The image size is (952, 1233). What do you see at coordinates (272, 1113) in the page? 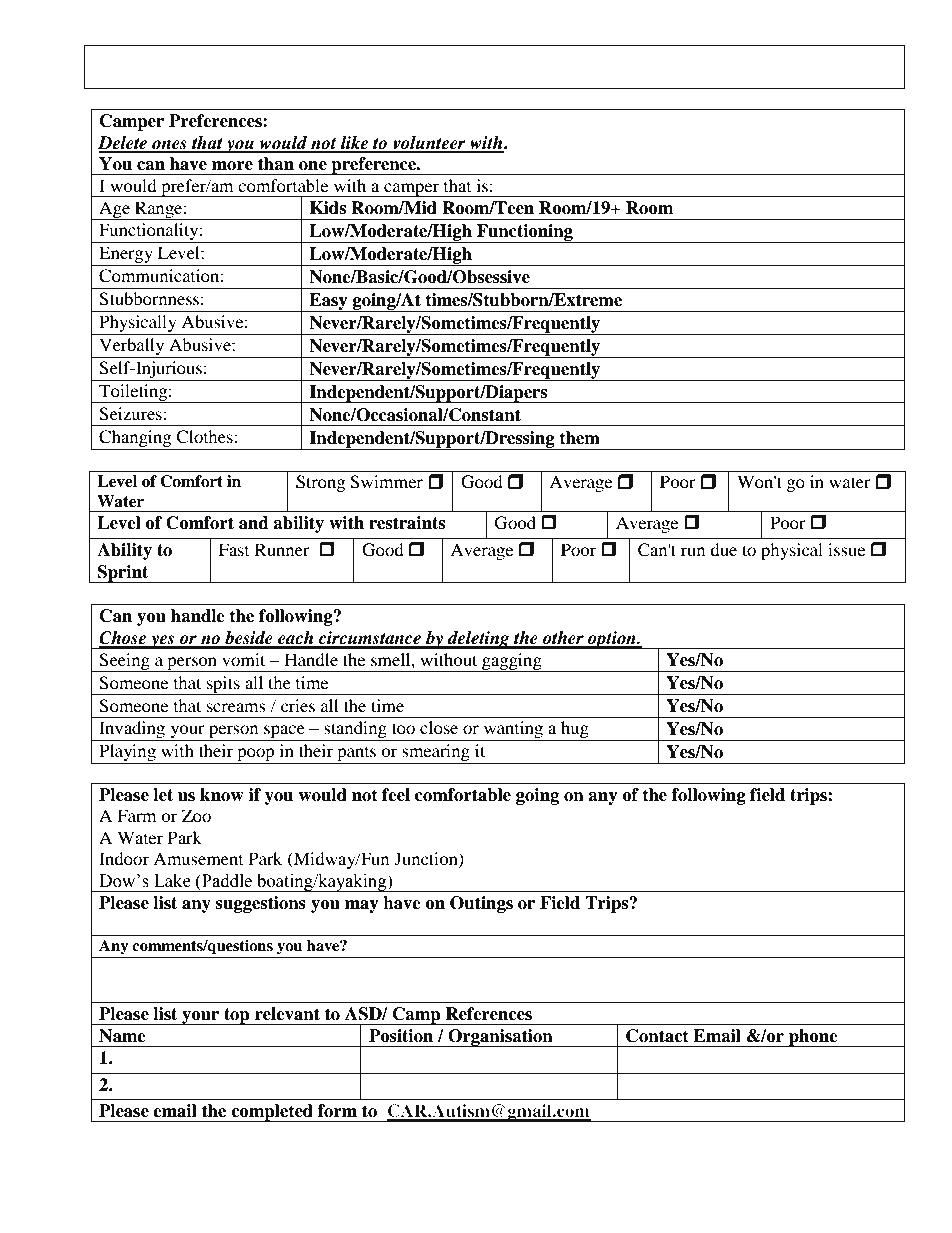
I see `completed` at bounding box center [272, 1113].
